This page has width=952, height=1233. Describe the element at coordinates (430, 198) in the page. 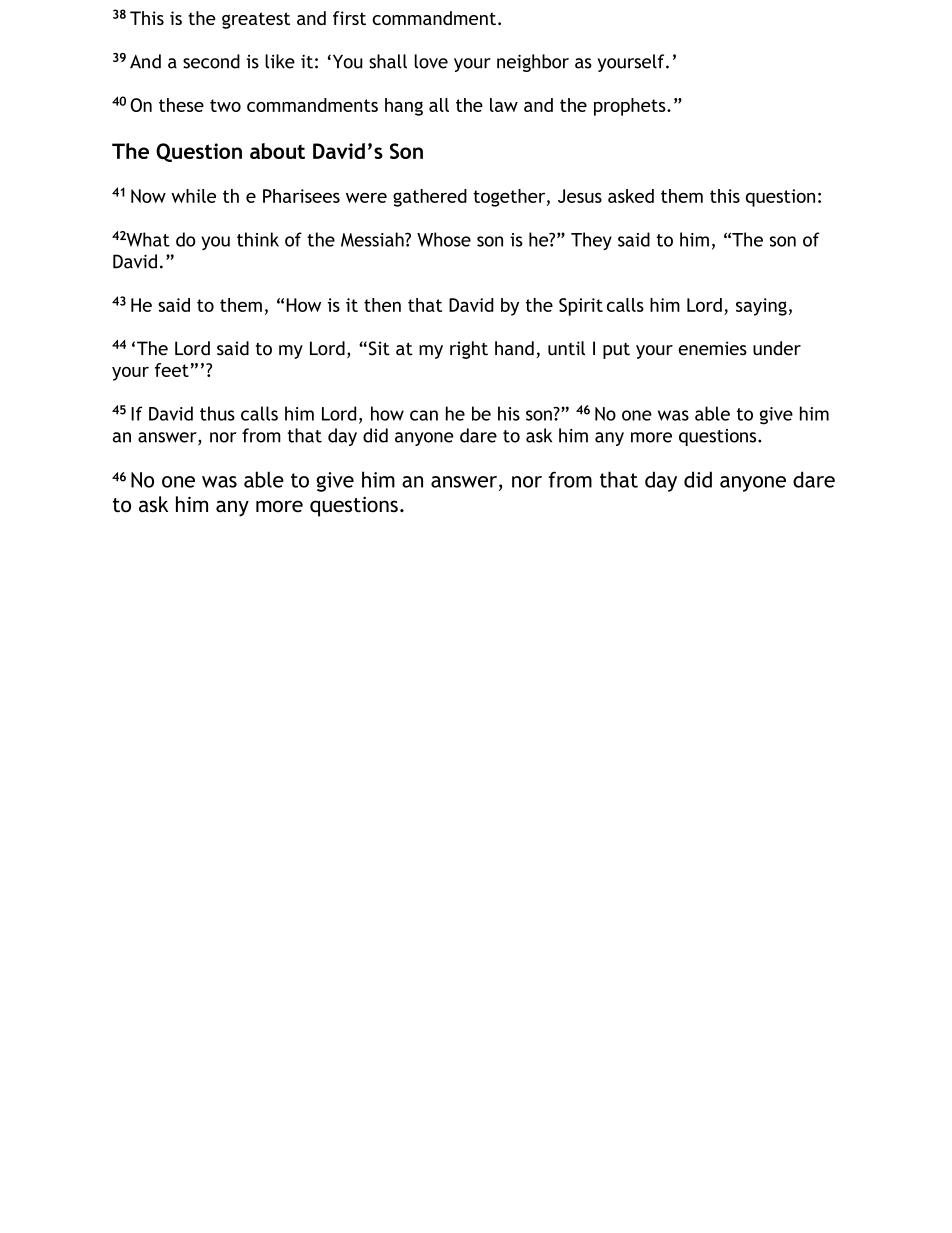

I see `gathered` at that location.
